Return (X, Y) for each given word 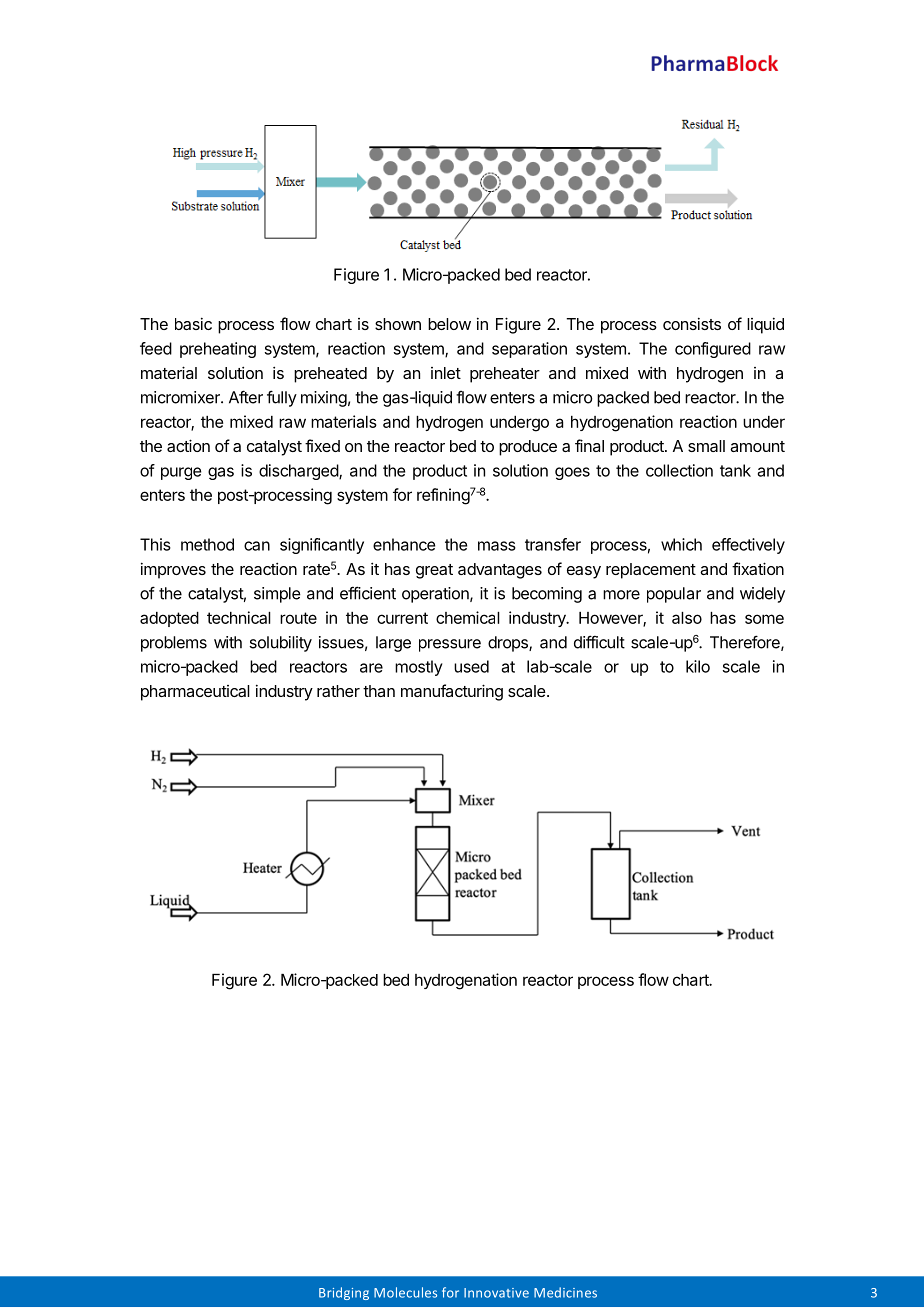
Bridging (344, 1293)
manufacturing (452, 692)
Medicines (565, 1292)
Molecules (405, 1292)
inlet (446, 373)
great (434, 571)
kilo (698, 666)
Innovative (496, 1293)
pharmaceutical (195, 693)
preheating (218, 350)
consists (692, 323)
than (379, 691)
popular (674, 595)
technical (239, 617)
